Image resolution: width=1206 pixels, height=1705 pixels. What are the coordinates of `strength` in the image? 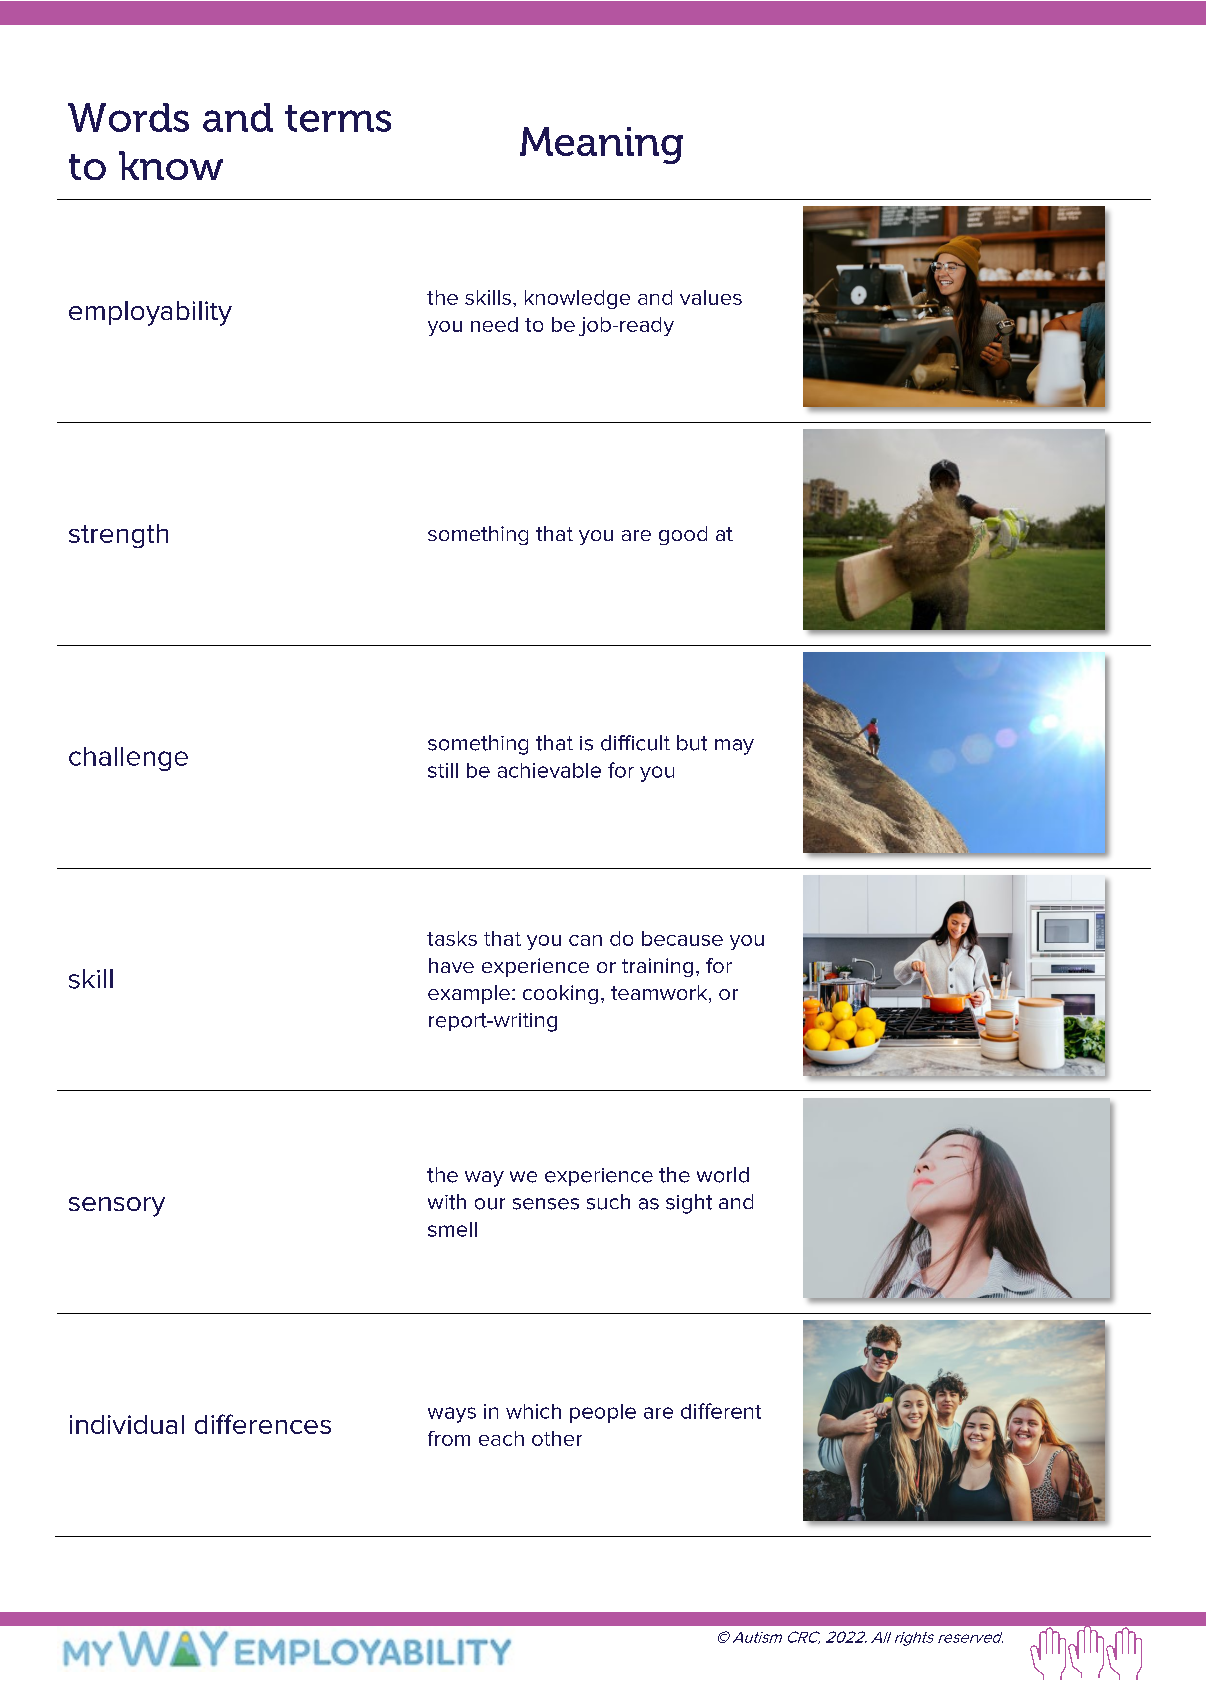 It's located at (118, 536).
